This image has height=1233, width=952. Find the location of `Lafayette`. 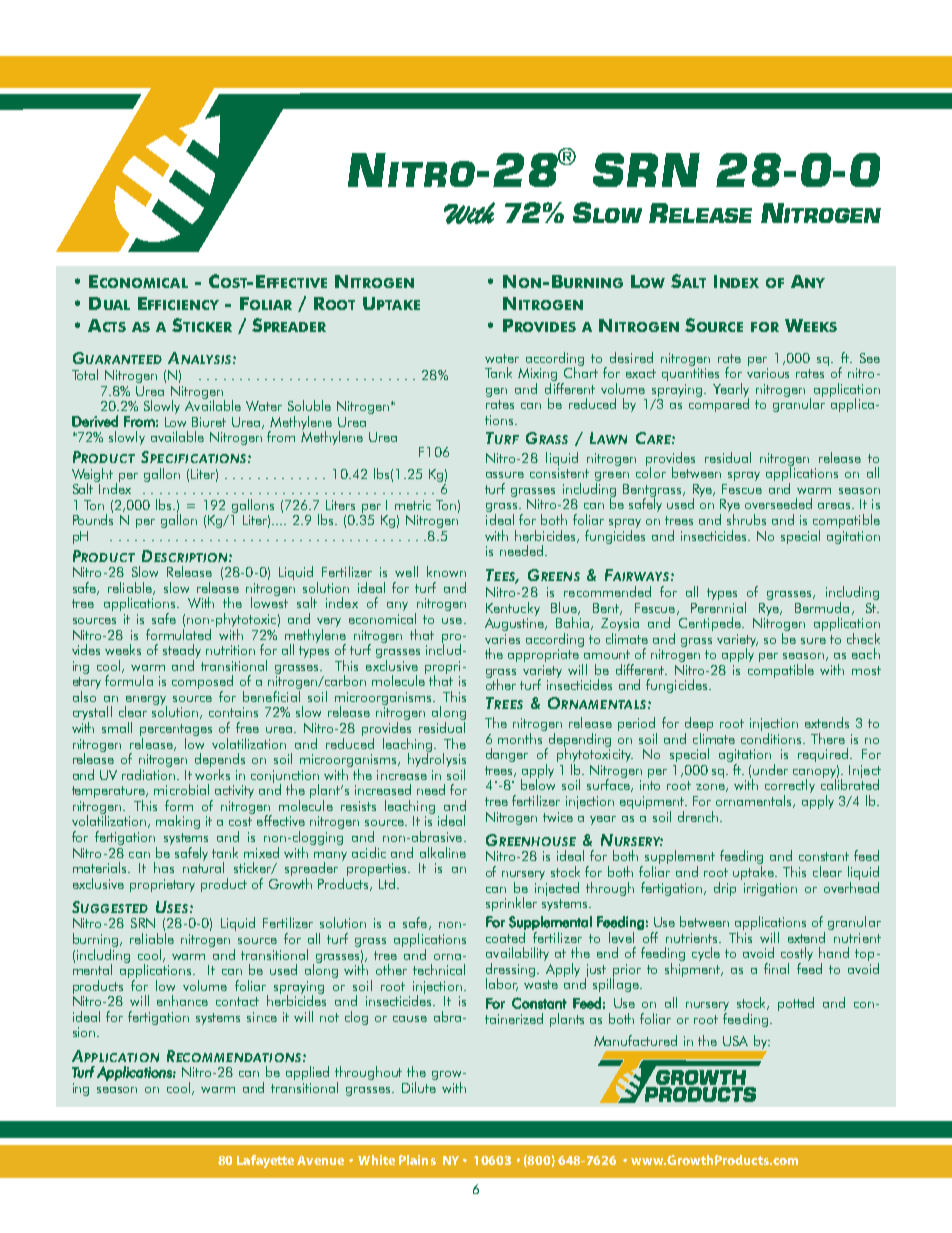

Lafayette is located at coordinates (265, 1161).
